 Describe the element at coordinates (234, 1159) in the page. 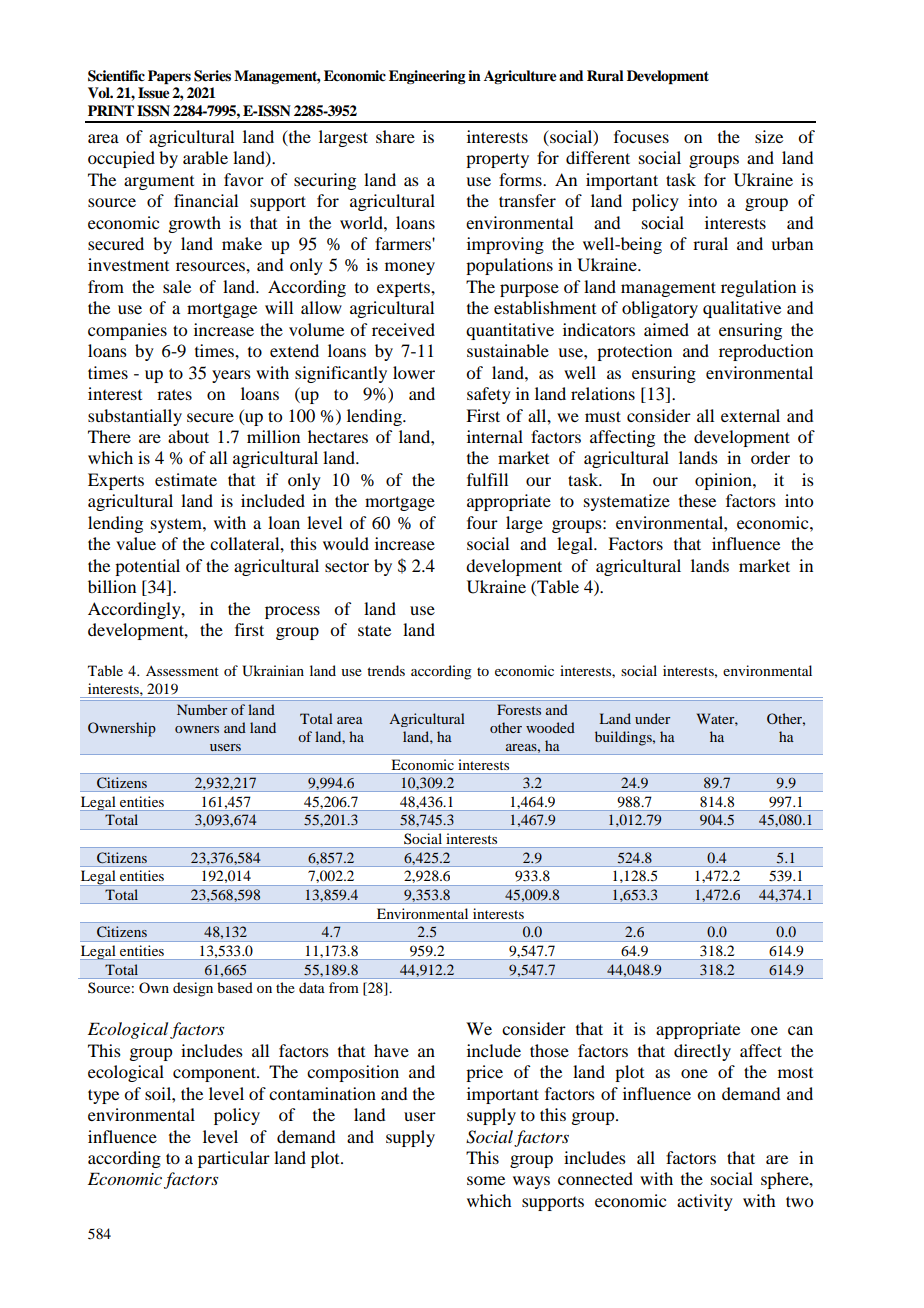

I see `particular` at that location.
